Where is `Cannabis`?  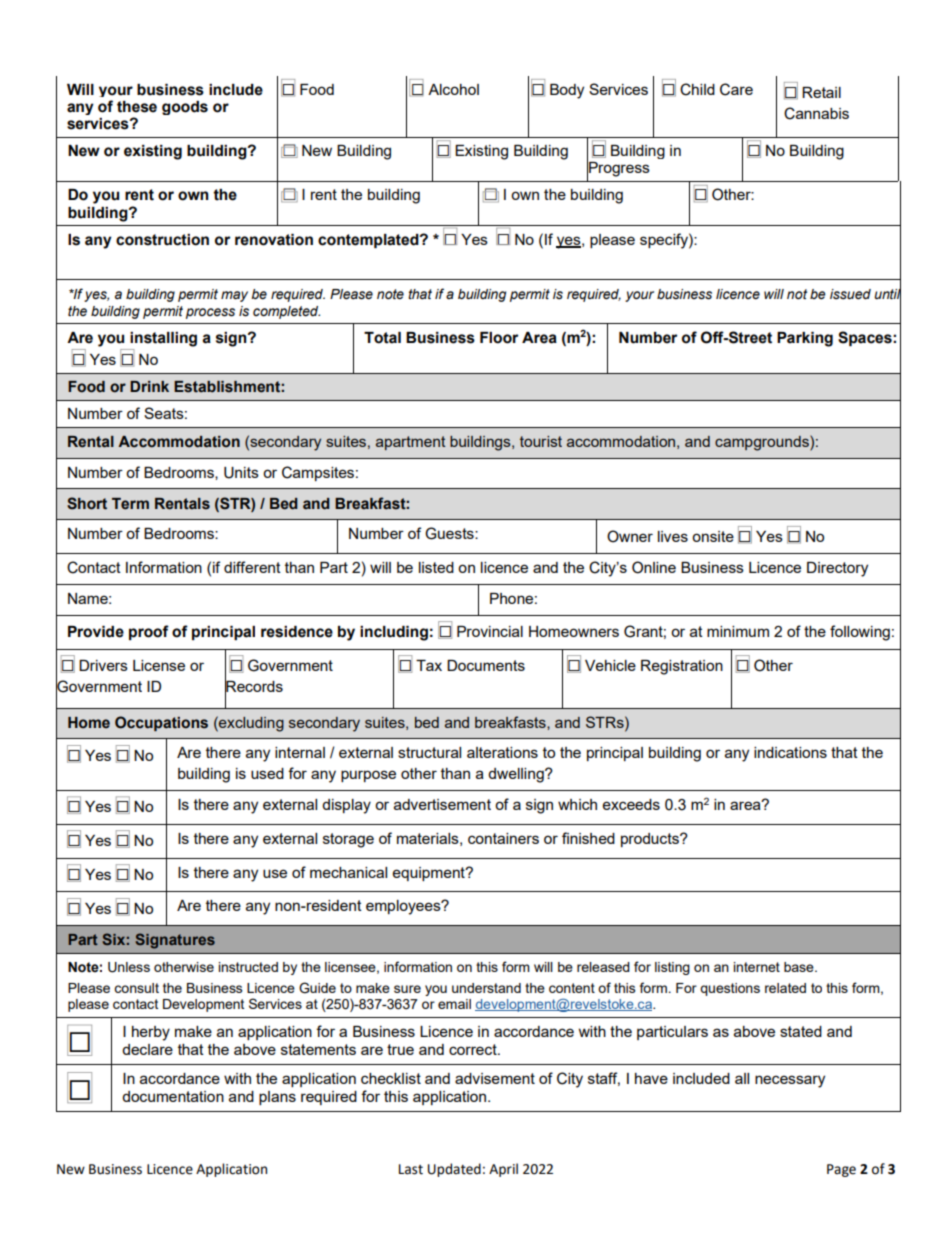
Cannabis is located at coordinates (816, 113).
